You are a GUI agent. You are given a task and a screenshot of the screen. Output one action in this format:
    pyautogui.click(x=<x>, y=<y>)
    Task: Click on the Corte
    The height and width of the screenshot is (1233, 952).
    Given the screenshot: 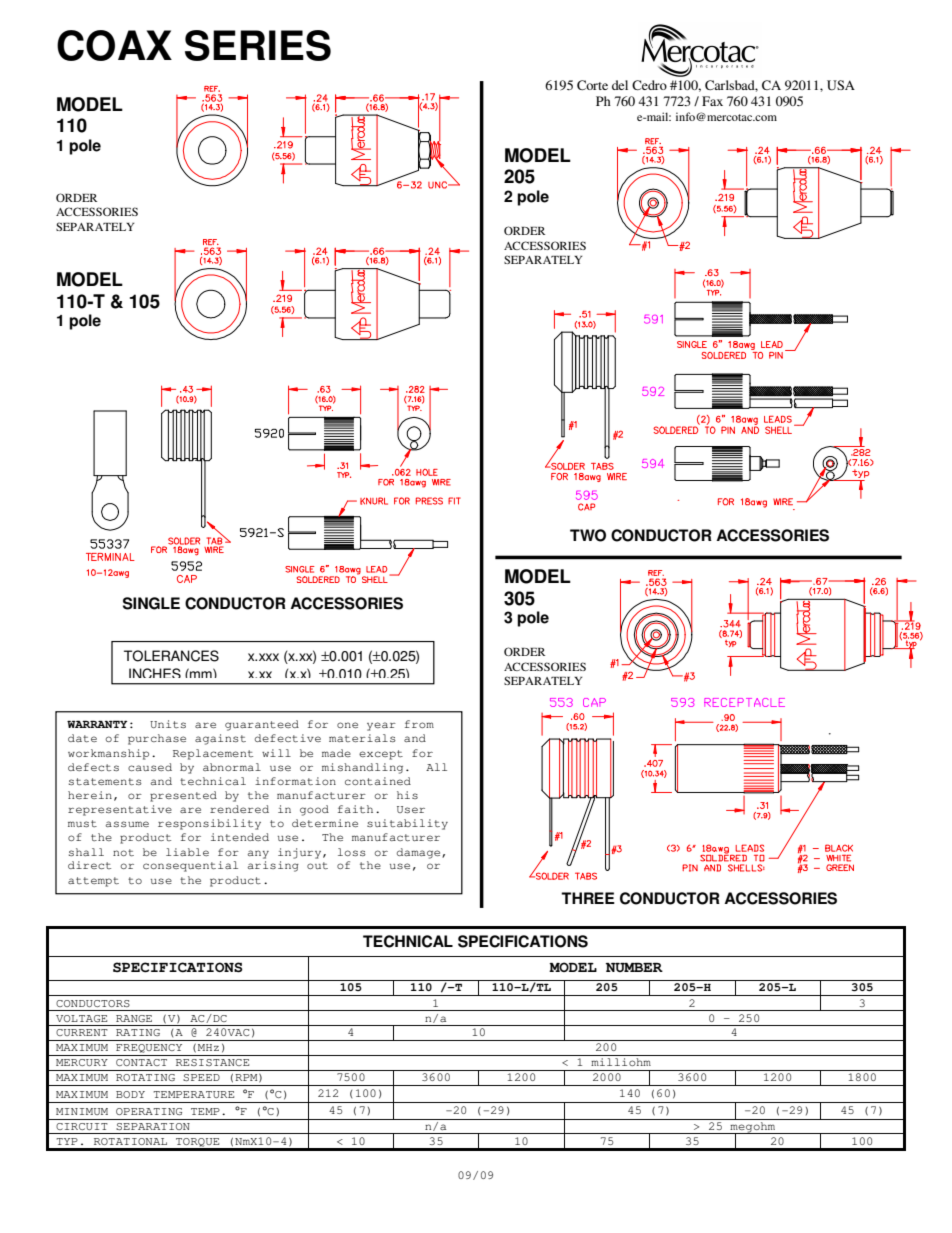 What is the action you would take?
    pyautogui.click(x=592, y=85)
